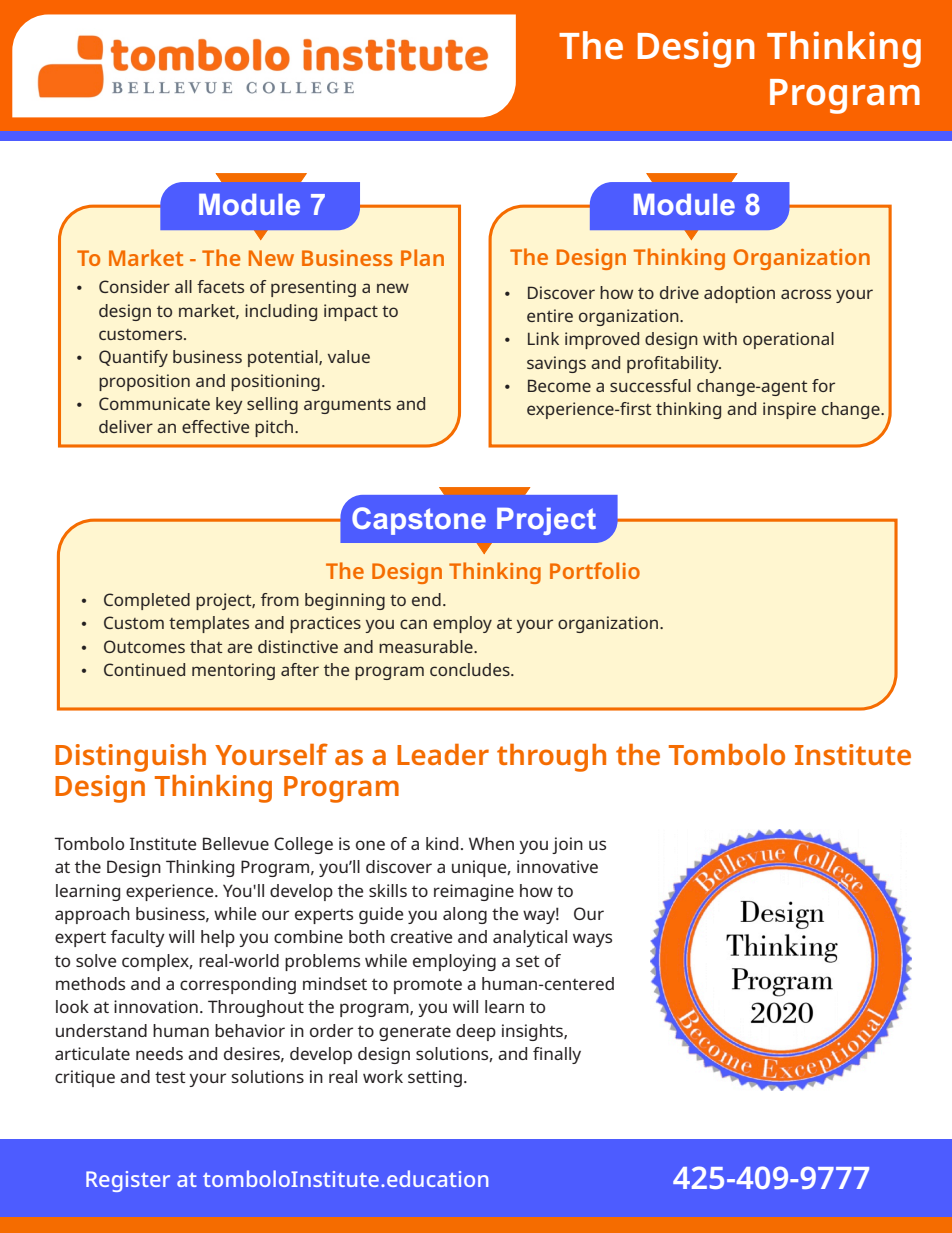 The height and width of the image is (1233, 952). Describe the element at coordinates (595, 570) in the image. I see `Portfolio` at that location.
